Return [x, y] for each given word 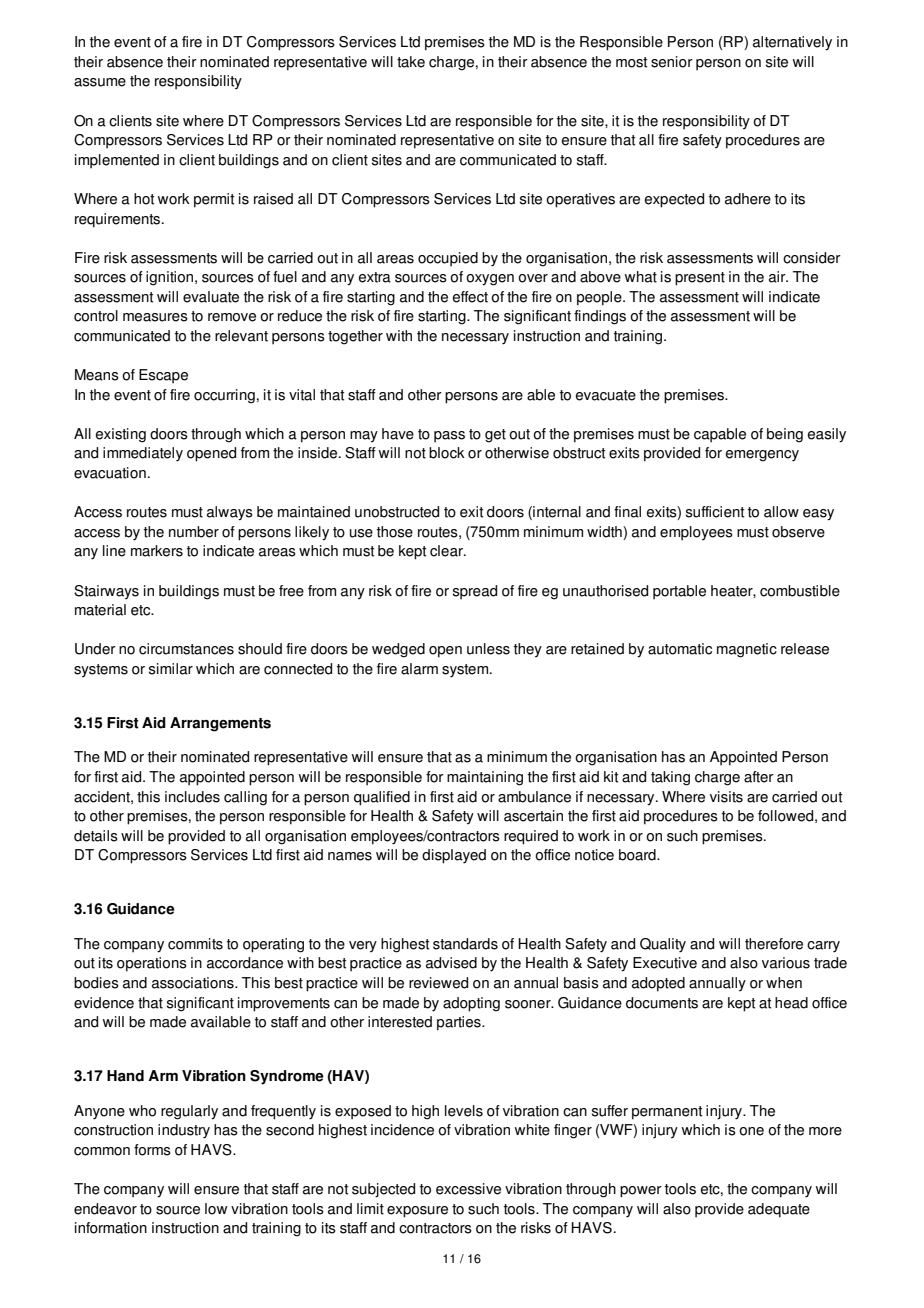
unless [488, 649]
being [785, 435]
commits [195, 944]
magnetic [747, 650]
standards [465, 944]
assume [100, 82]
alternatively [792, 43]
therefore [774, 944]
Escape [163, 376]
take [411, 62]
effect [470, 297]
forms [152, 1150]
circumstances [186, 649]
